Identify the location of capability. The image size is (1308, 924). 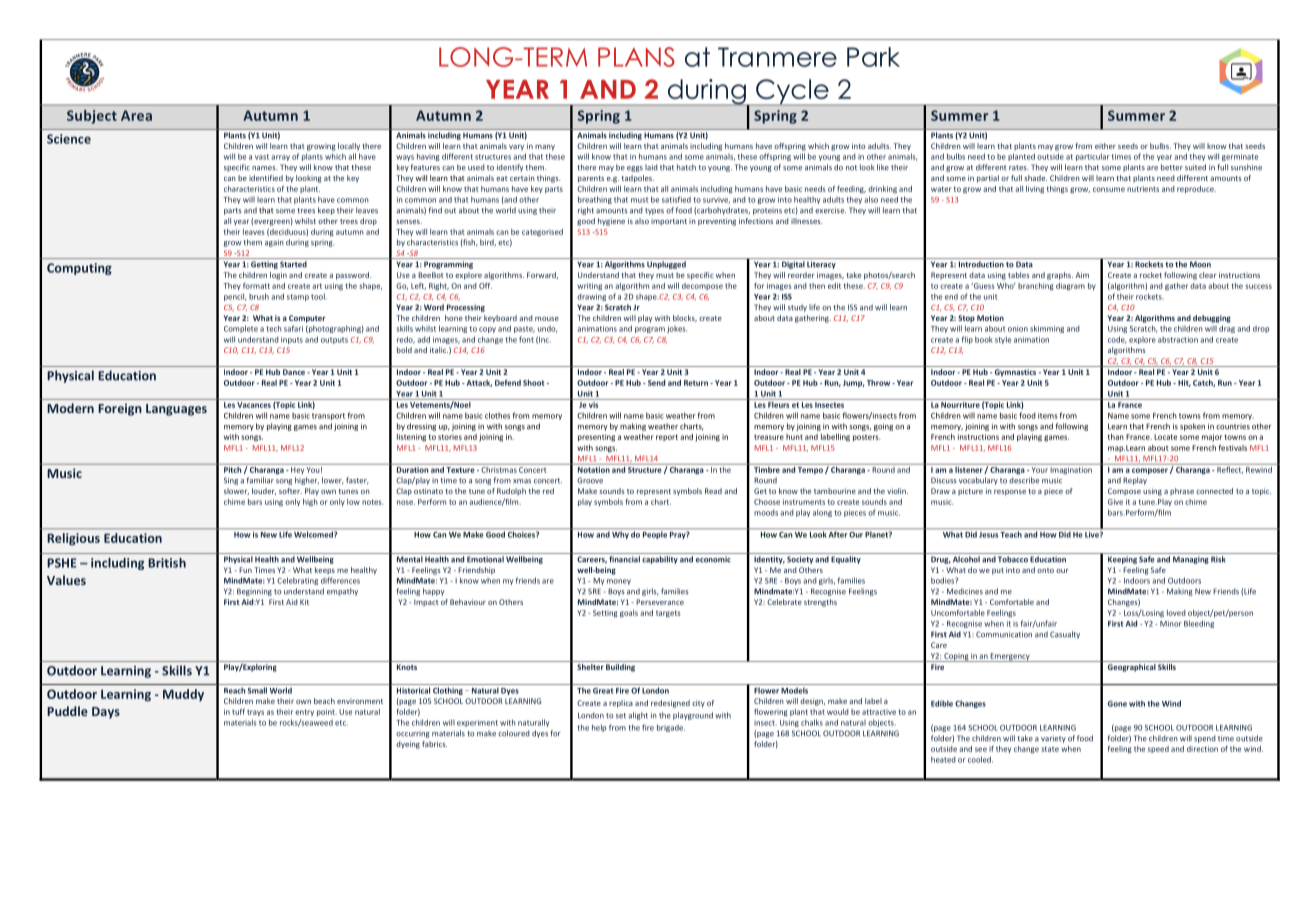
(660, 560).
